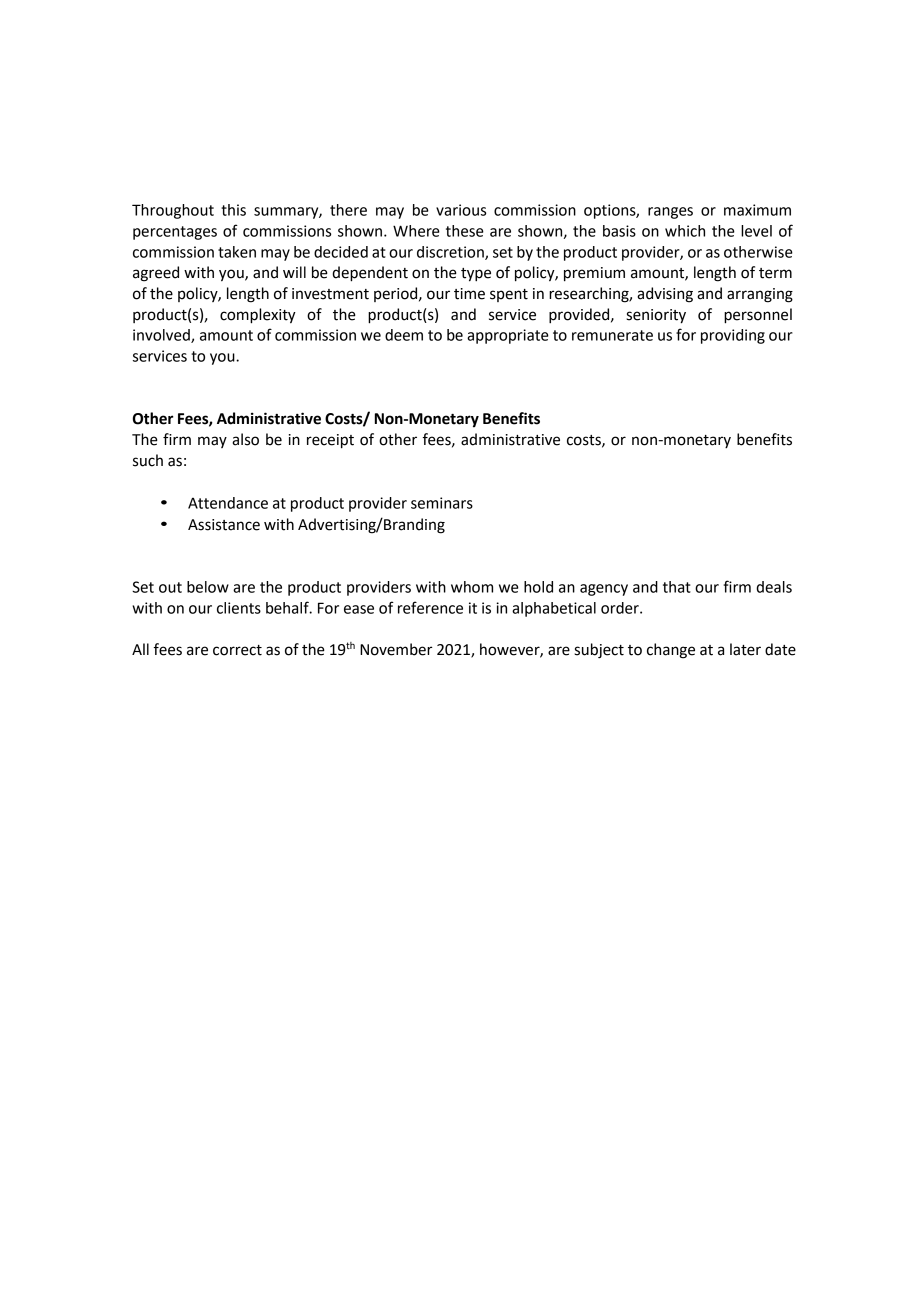 The width and height of the screenshot is (924, 1307). What do you see at coordinates (233, 210) in the screenshot?
I see `this` at bounding box center [233, 210].
